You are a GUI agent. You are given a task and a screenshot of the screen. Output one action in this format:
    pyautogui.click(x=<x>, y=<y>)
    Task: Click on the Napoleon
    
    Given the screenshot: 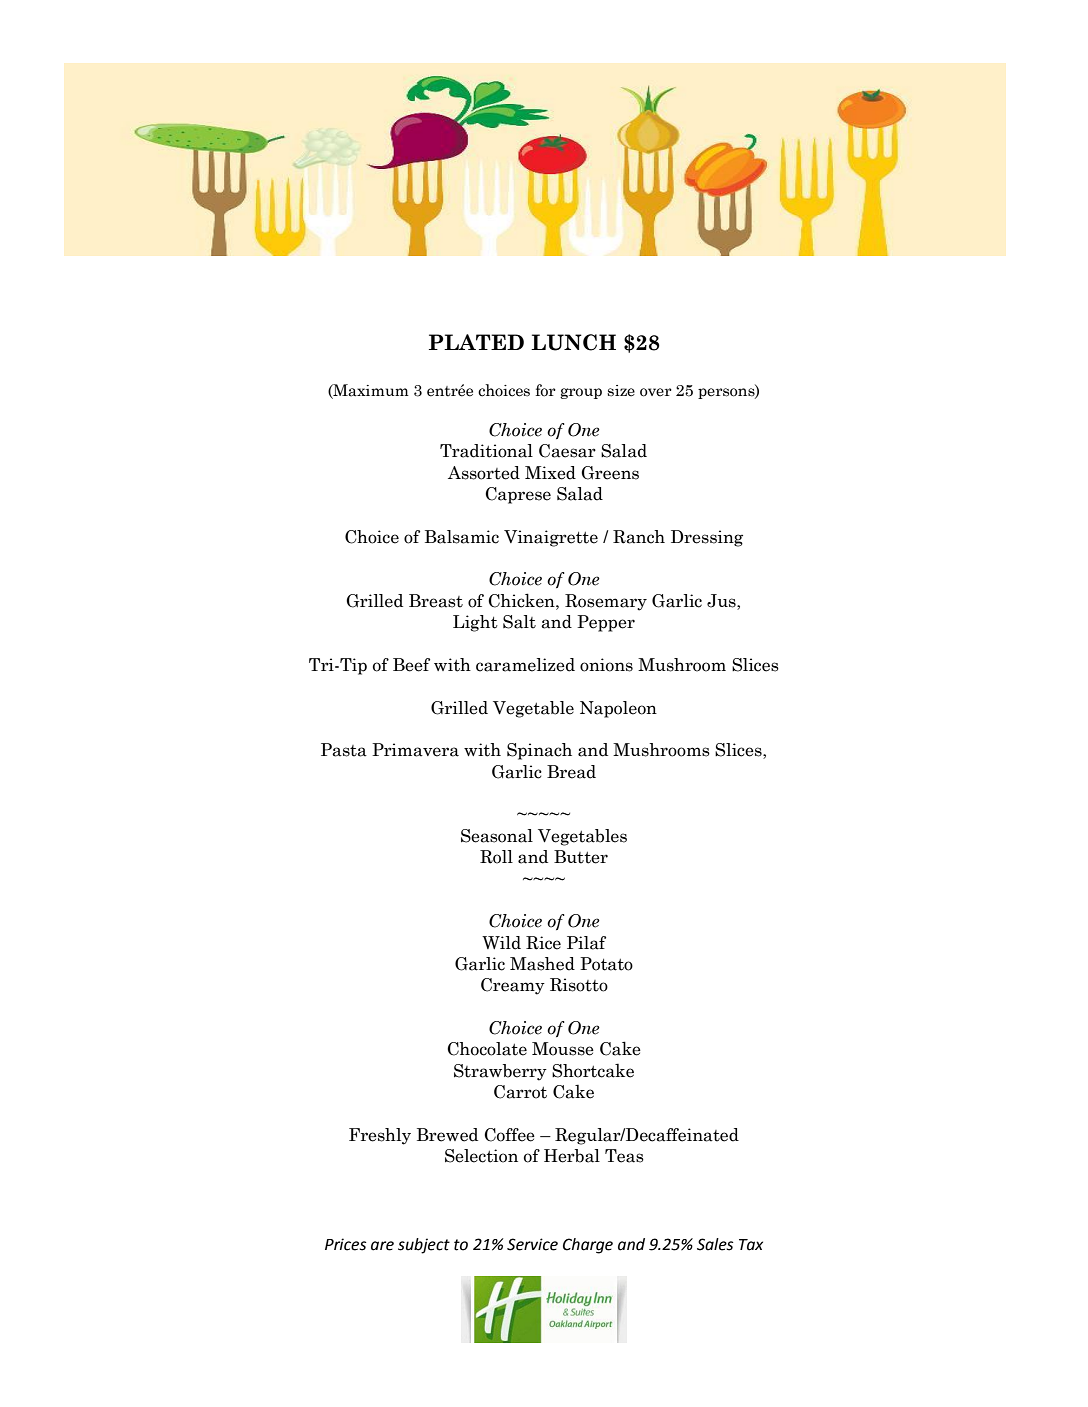 What is the action you would take?
    pyautogui.click(x=618, y=709)
